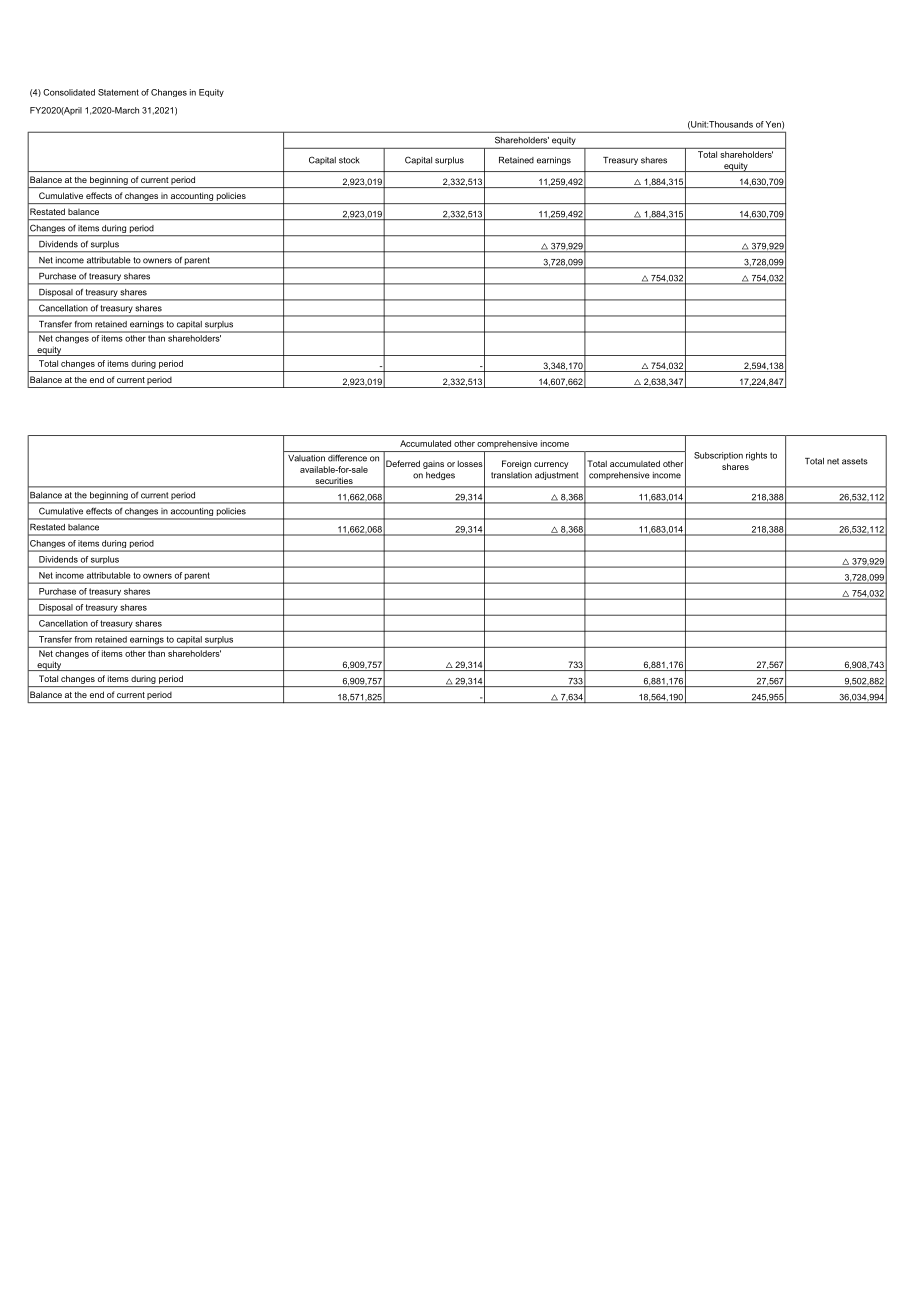  Describe the element at coordinates (433, 465) in the screenshot. I see `gains` at that location.
